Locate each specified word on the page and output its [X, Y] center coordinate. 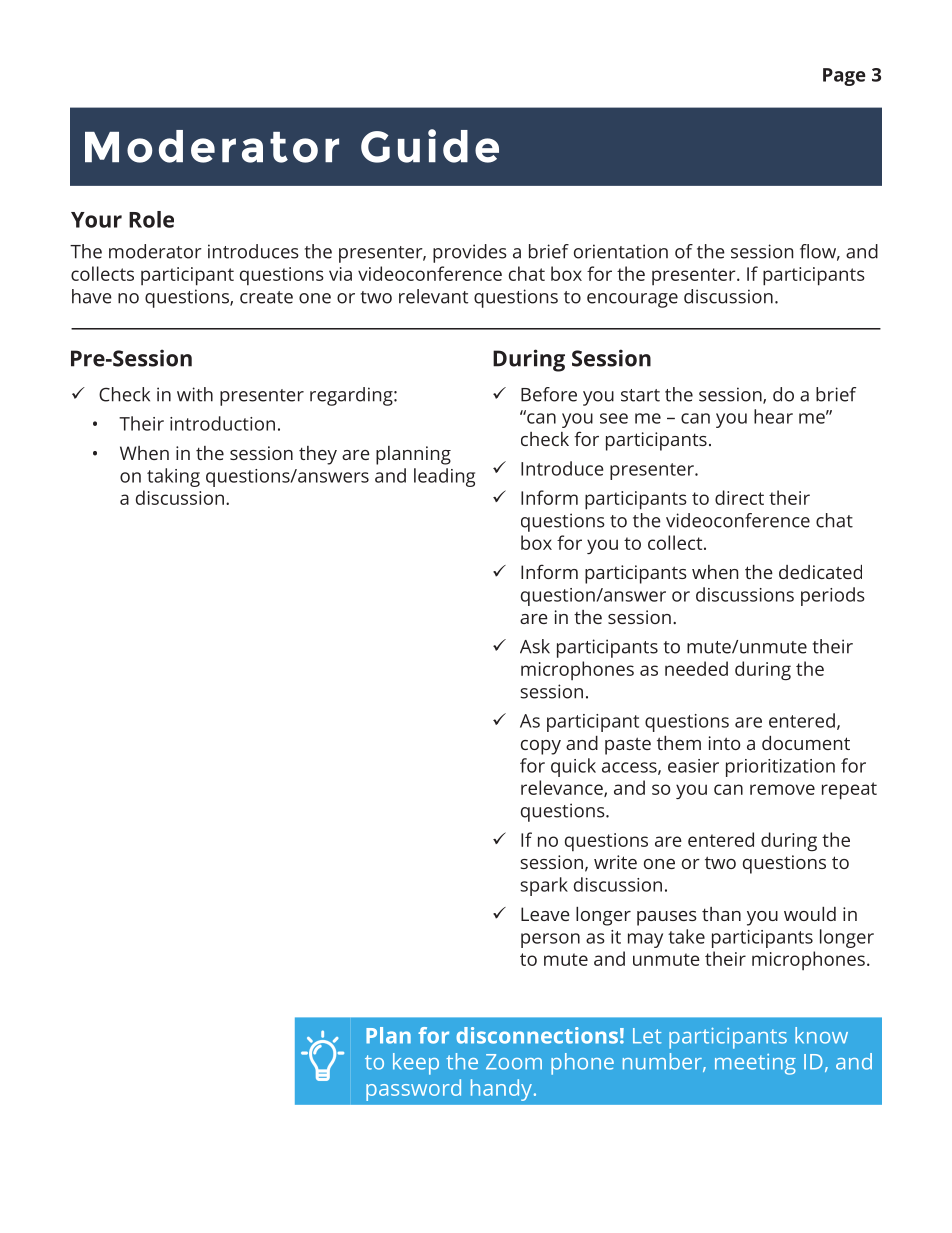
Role [151, 219]
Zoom [514, 1062]
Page [844, 77]
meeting [755, 1064]
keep [416, 1064]
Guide [430, 146]
